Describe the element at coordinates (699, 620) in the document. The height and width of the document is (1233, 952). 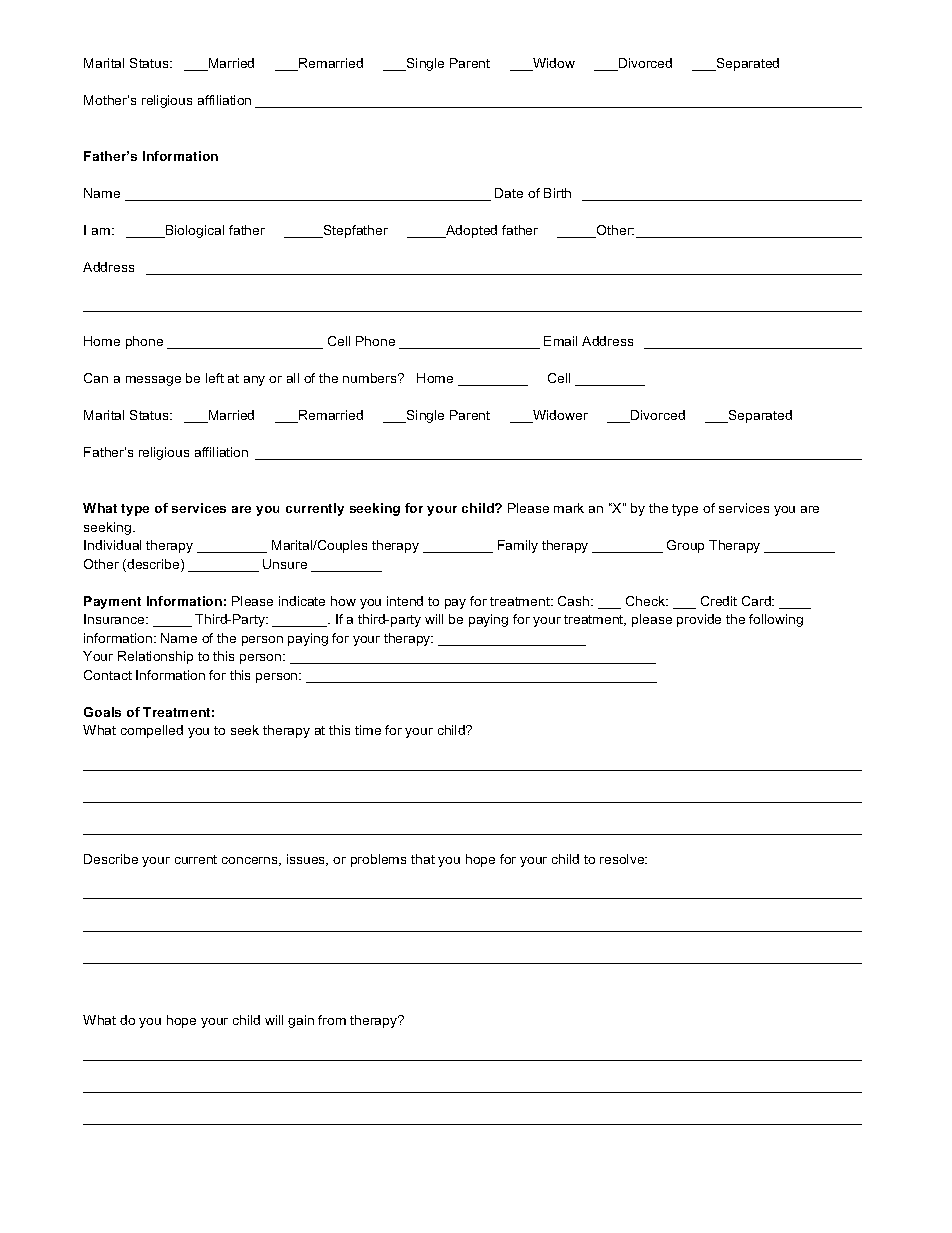
I see `provide` at that location.
